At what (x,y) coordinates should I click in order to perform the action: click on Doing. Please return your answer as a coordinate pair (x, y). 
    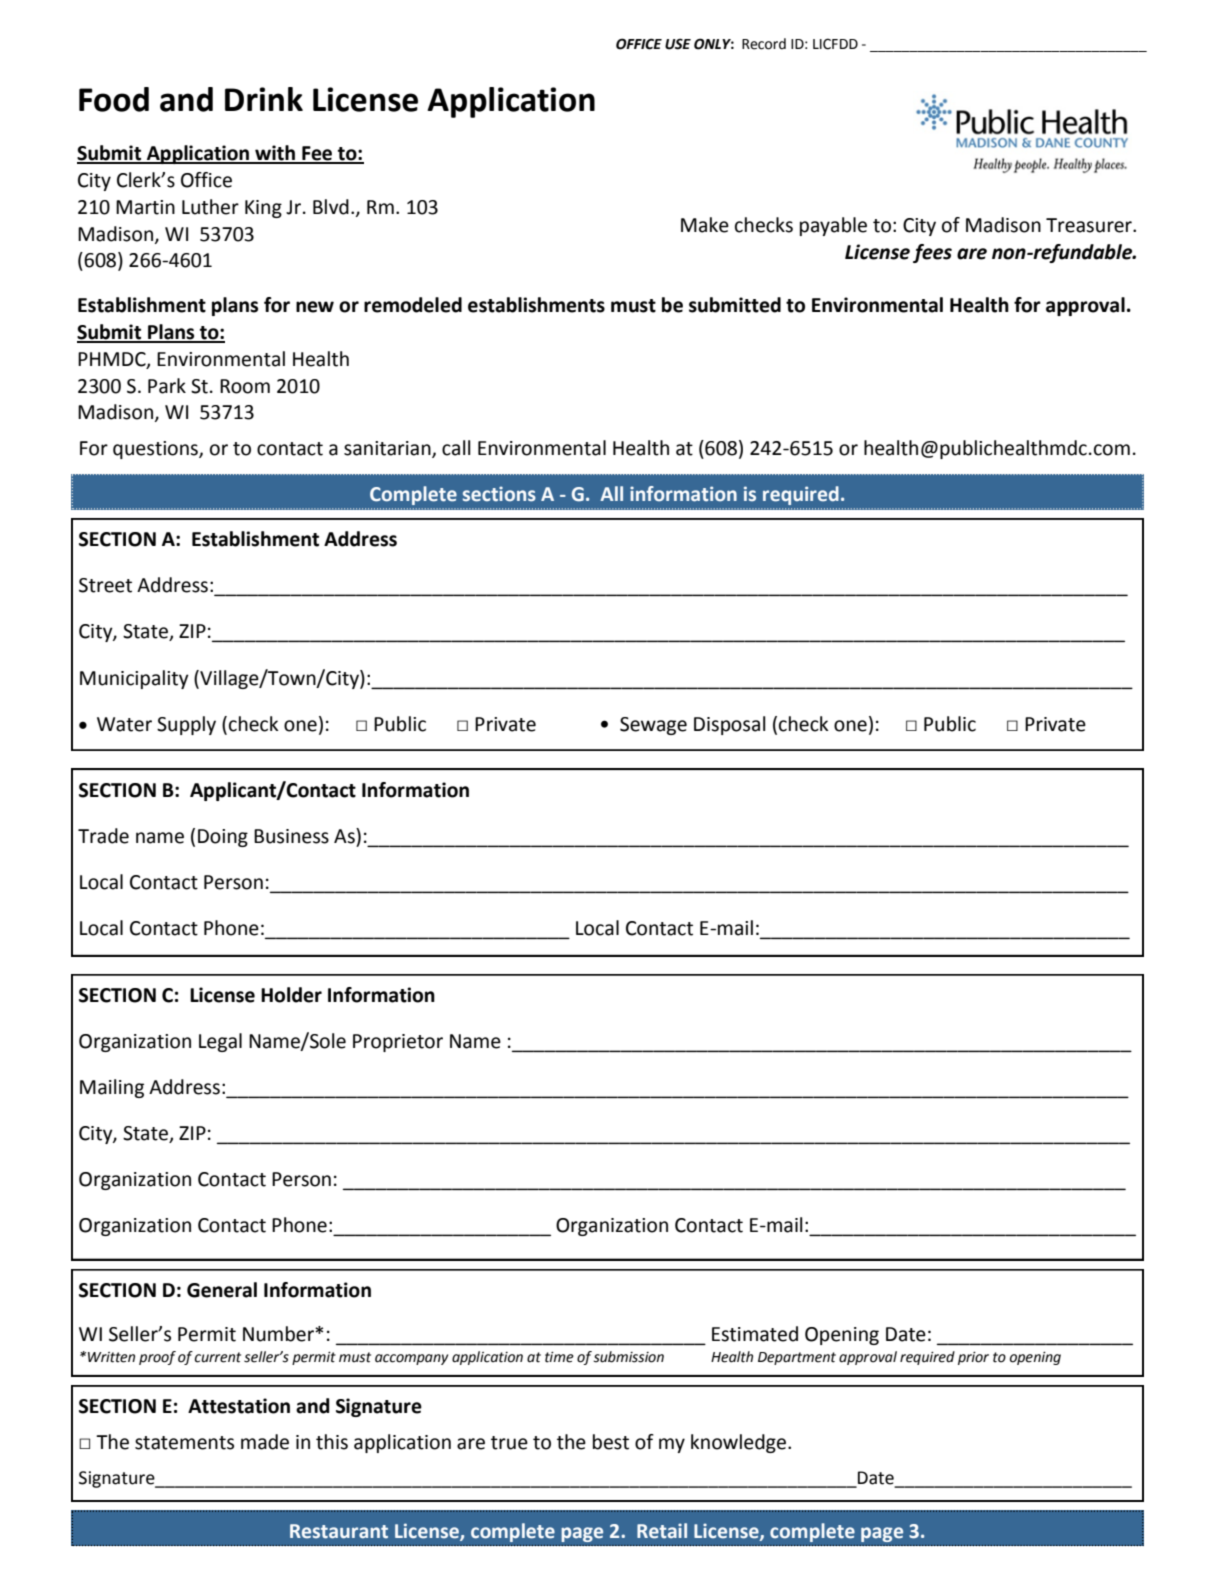
    Looking at the image, I should click on (223, 838).
